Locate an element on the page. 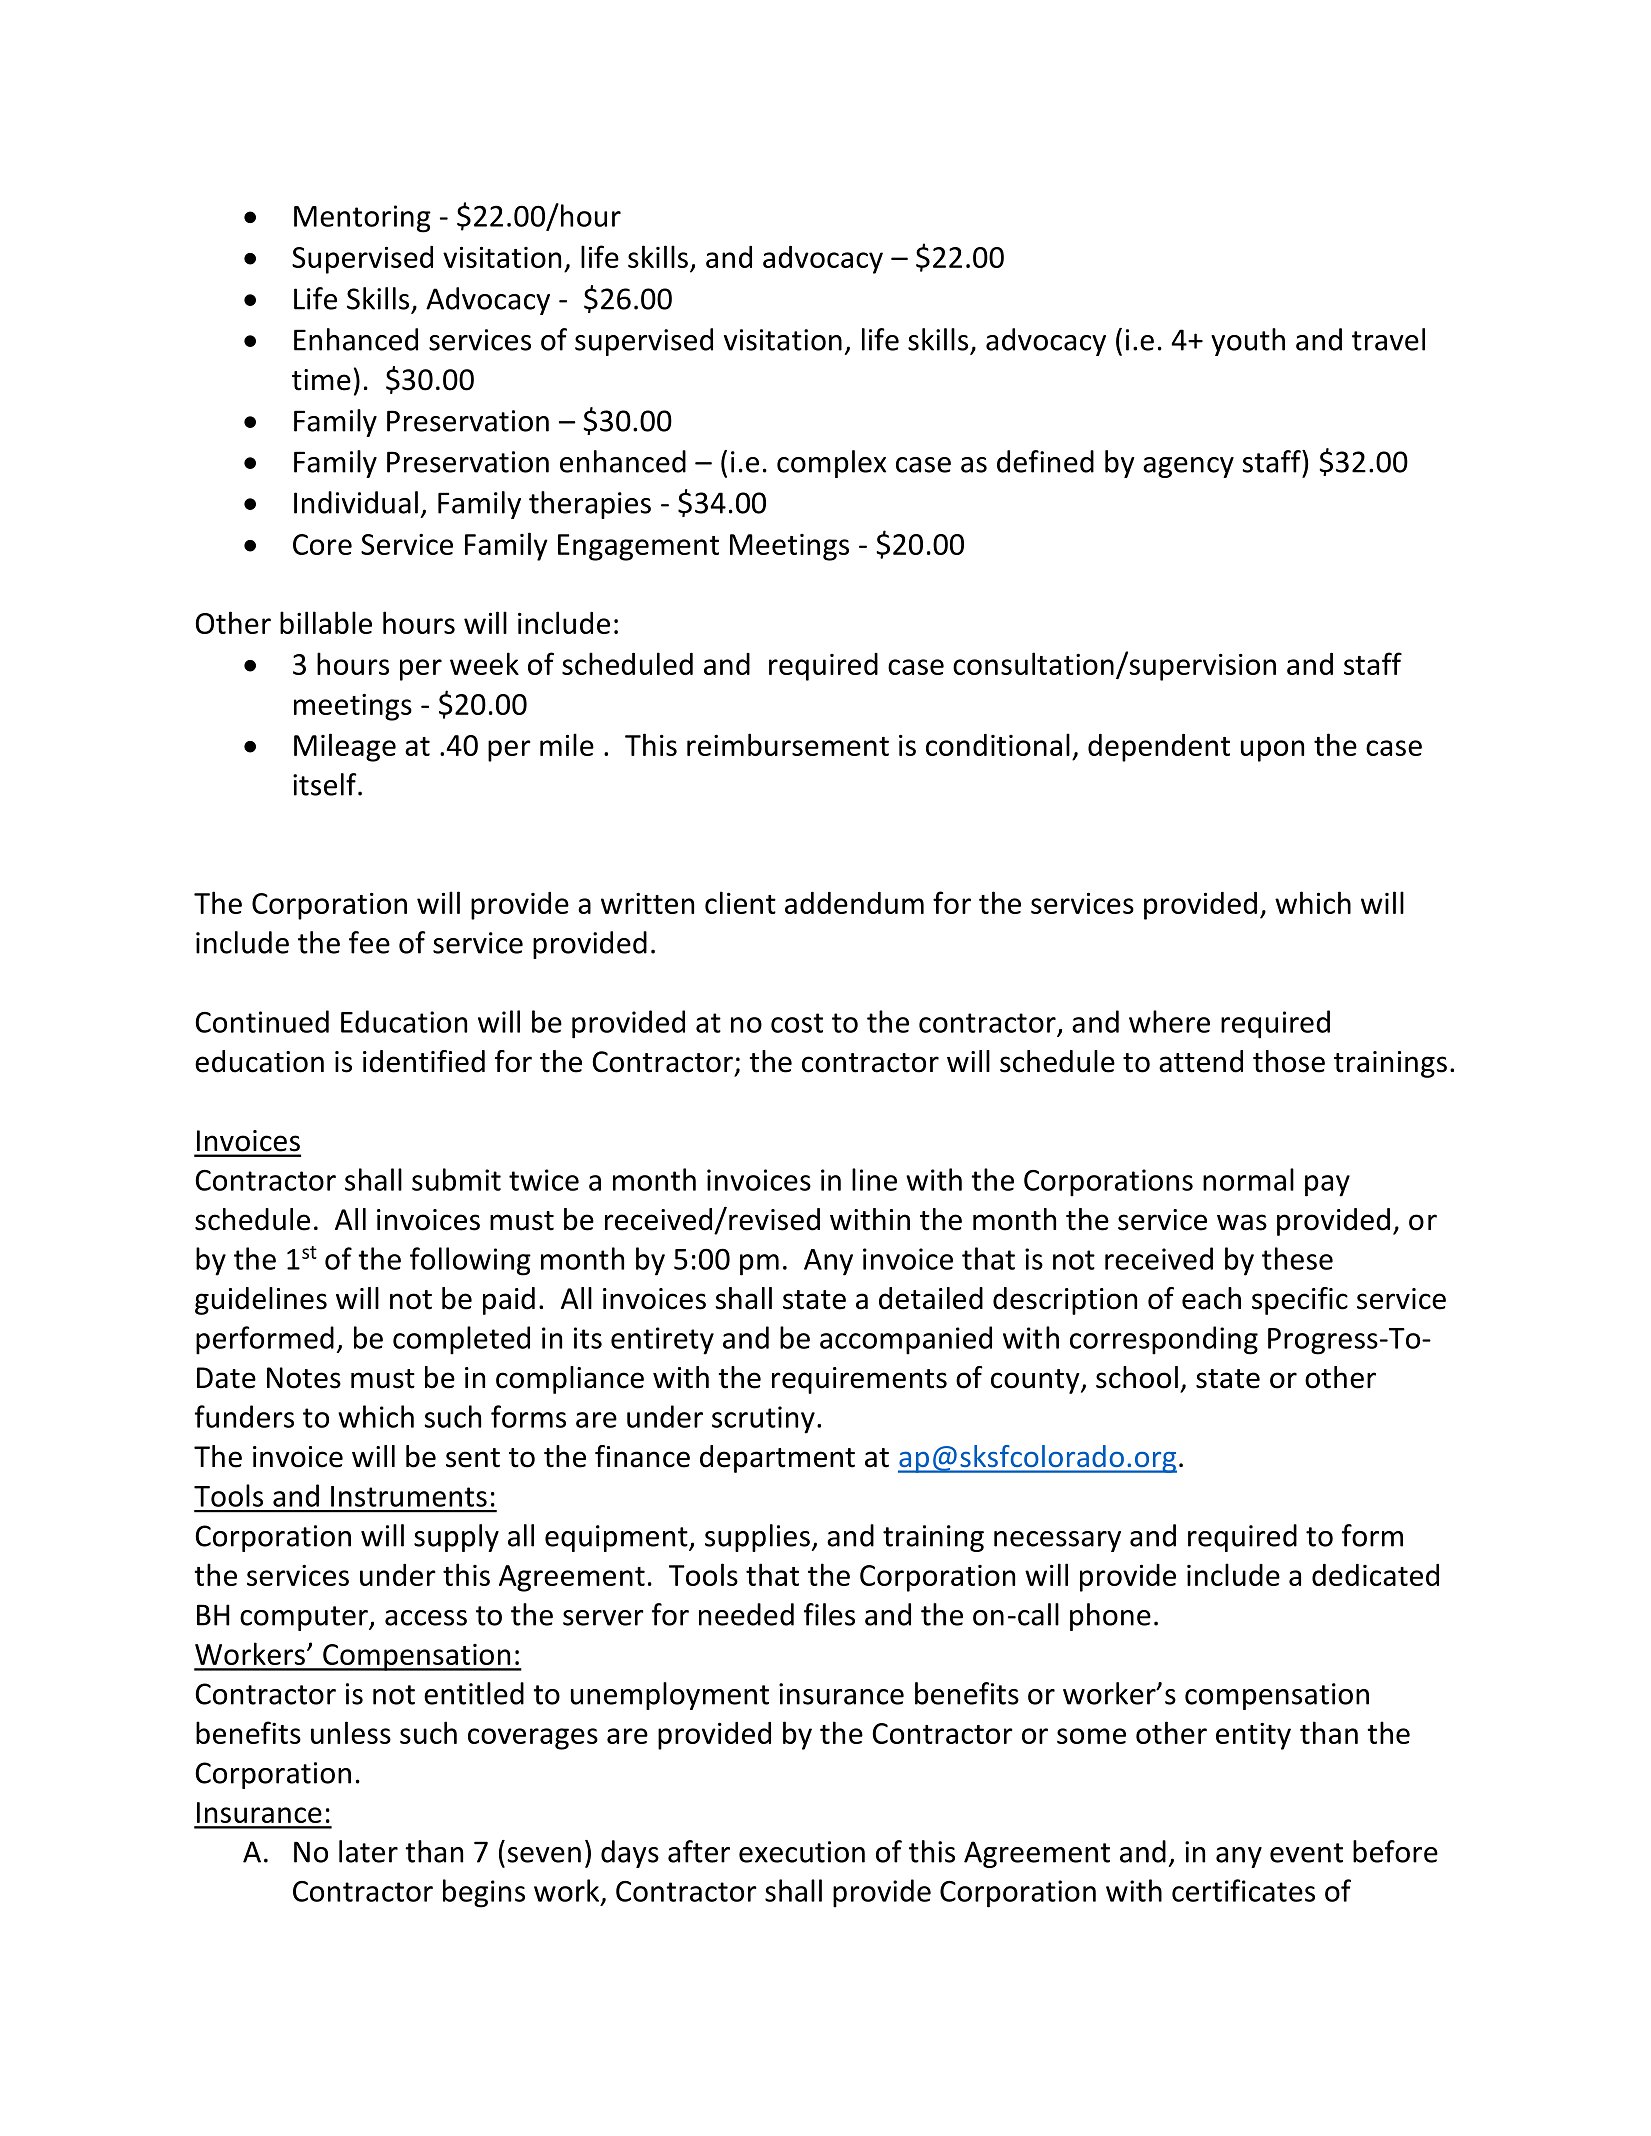 This document has width=1651, height=2136. those is located at coordinates (1289, 1061).
